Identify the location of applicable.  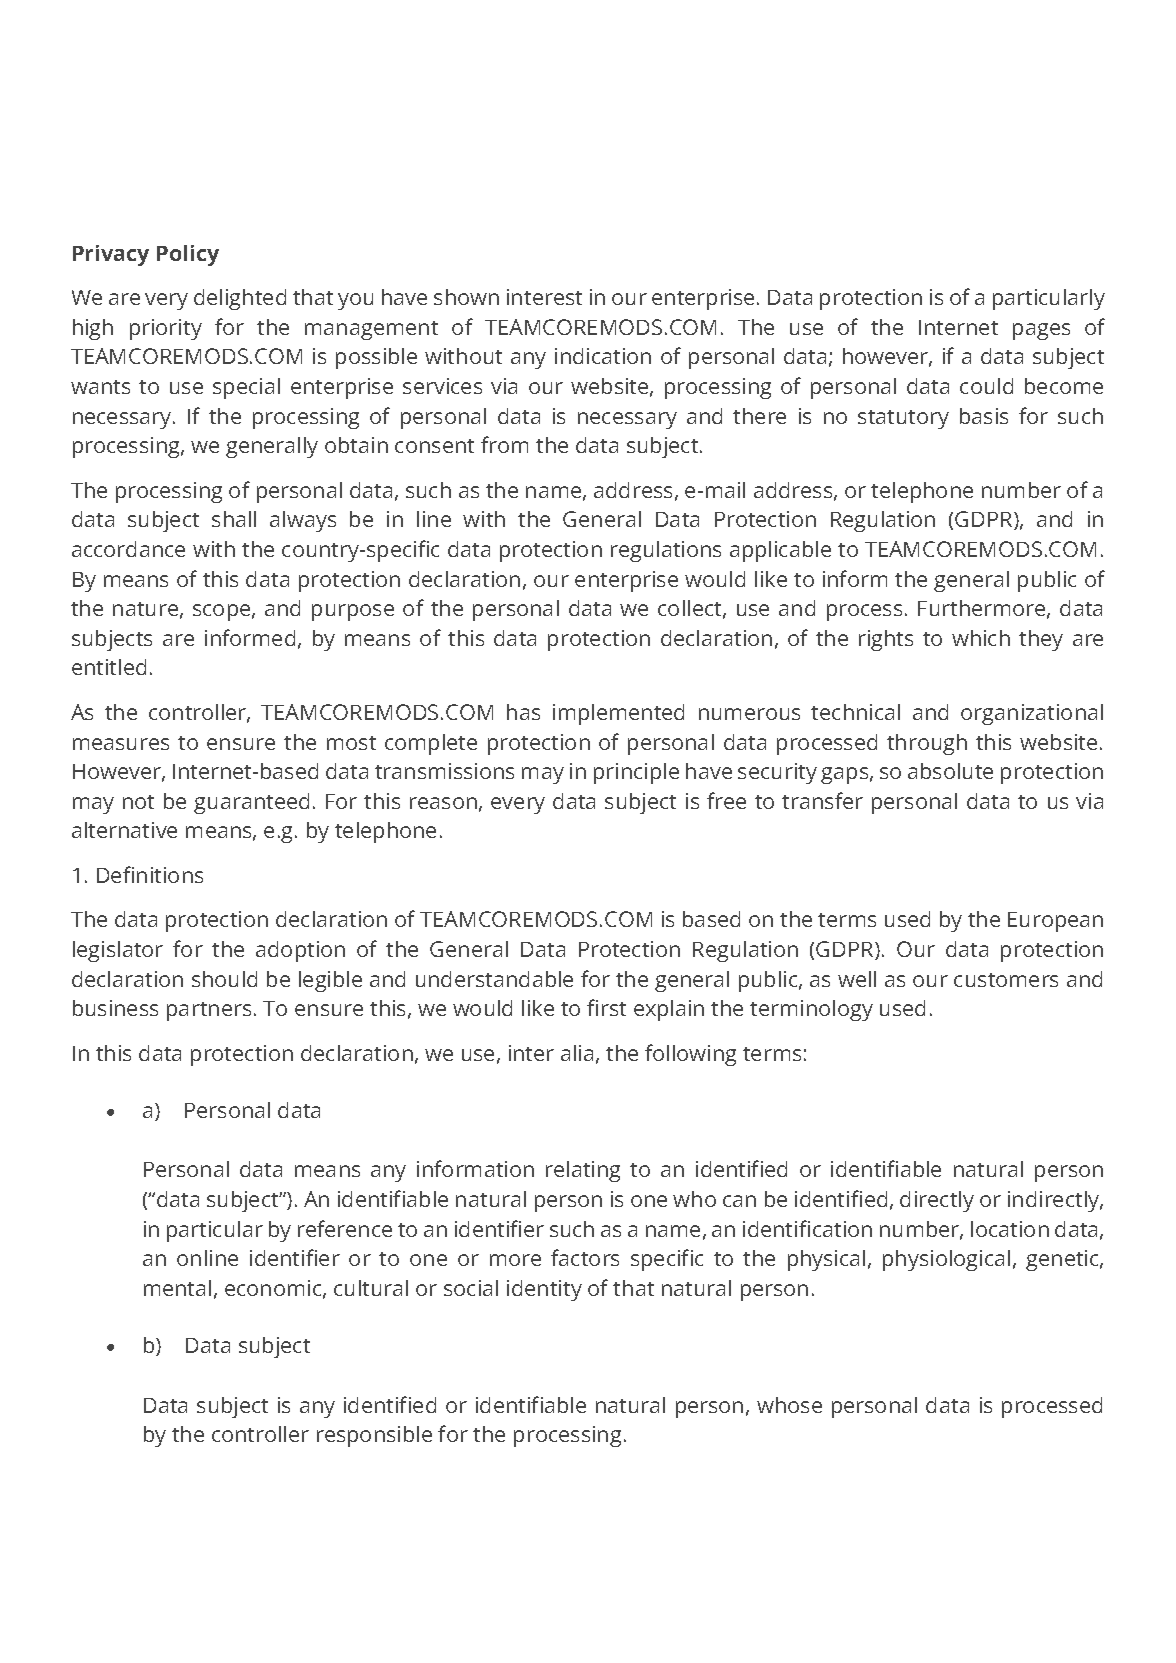
(780, 551).
